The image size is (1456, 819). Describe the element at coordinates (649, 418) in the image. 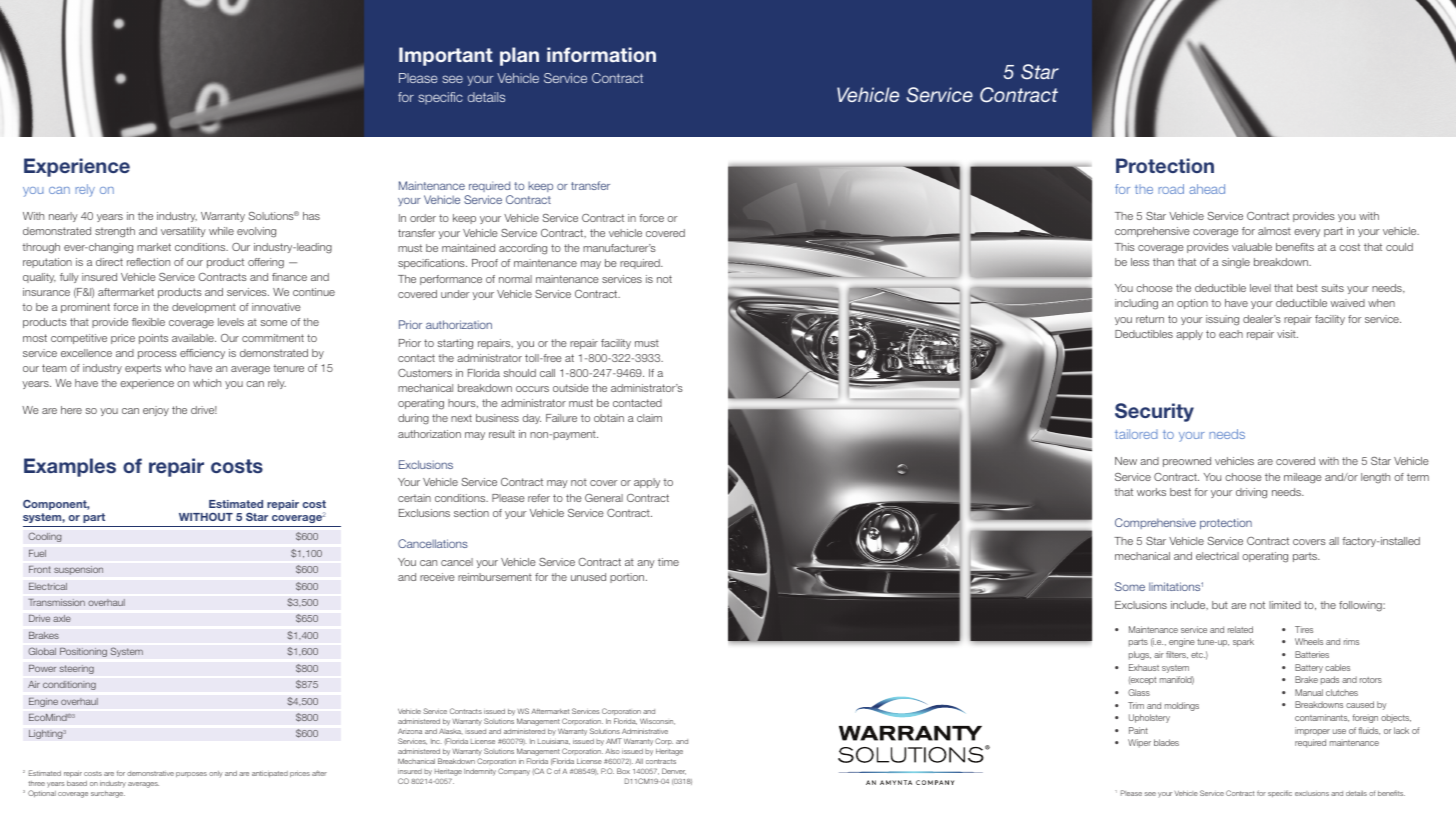

I see `claim` at that location.
